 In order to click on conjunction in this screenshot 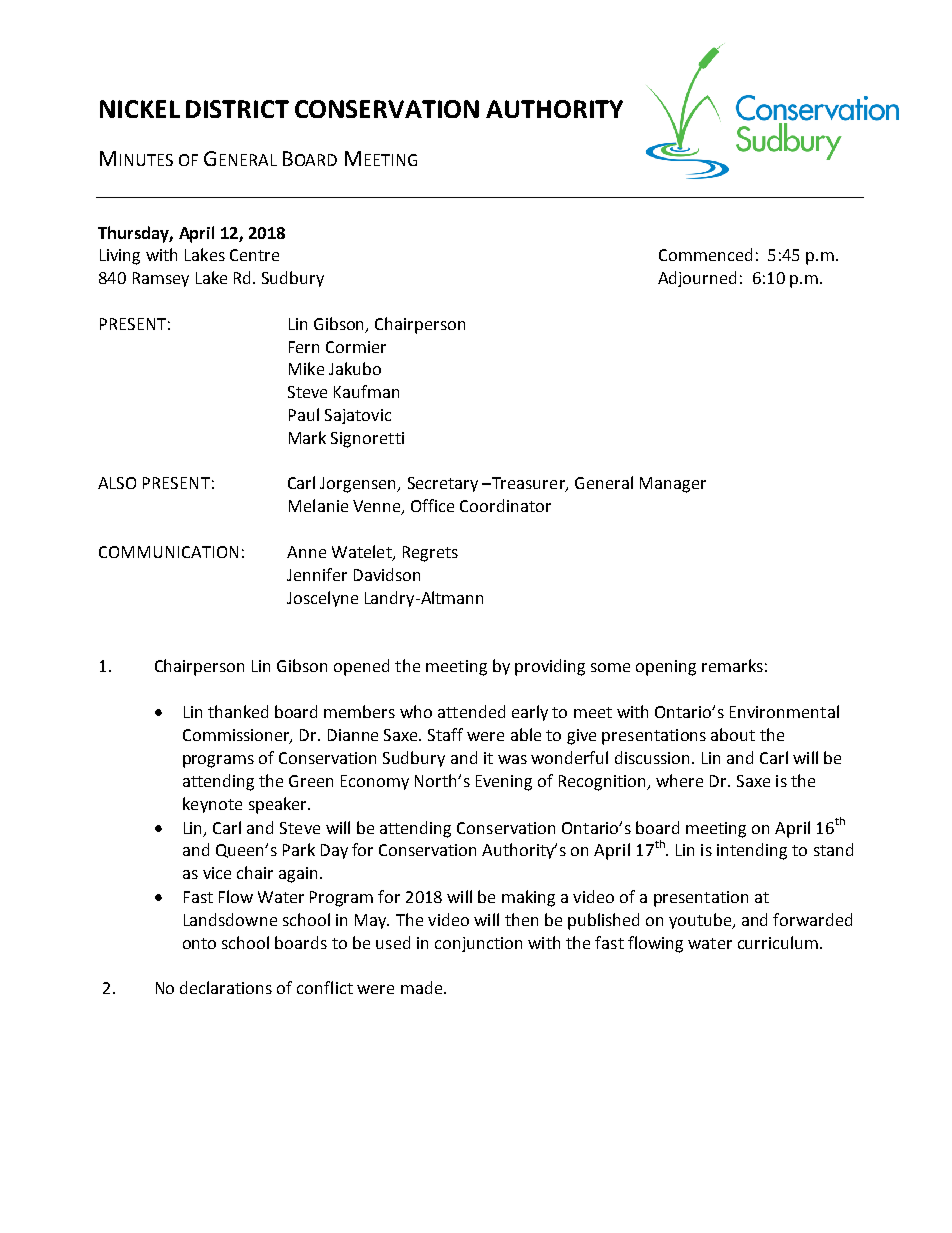, I will do `click(478, 944)`.
